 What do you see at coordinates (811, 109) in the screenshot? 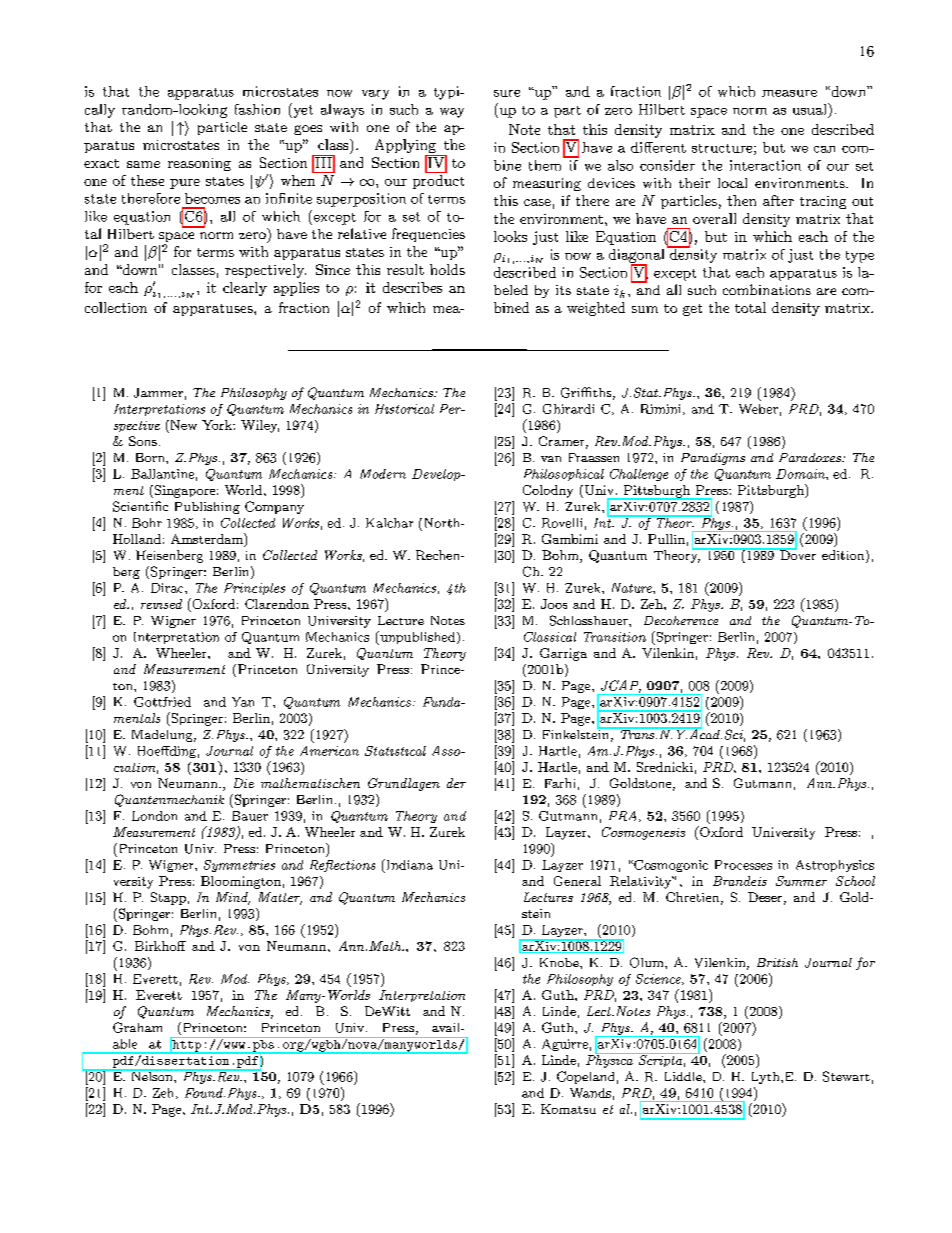
I see `usual` at bounding box center [811, 109].
